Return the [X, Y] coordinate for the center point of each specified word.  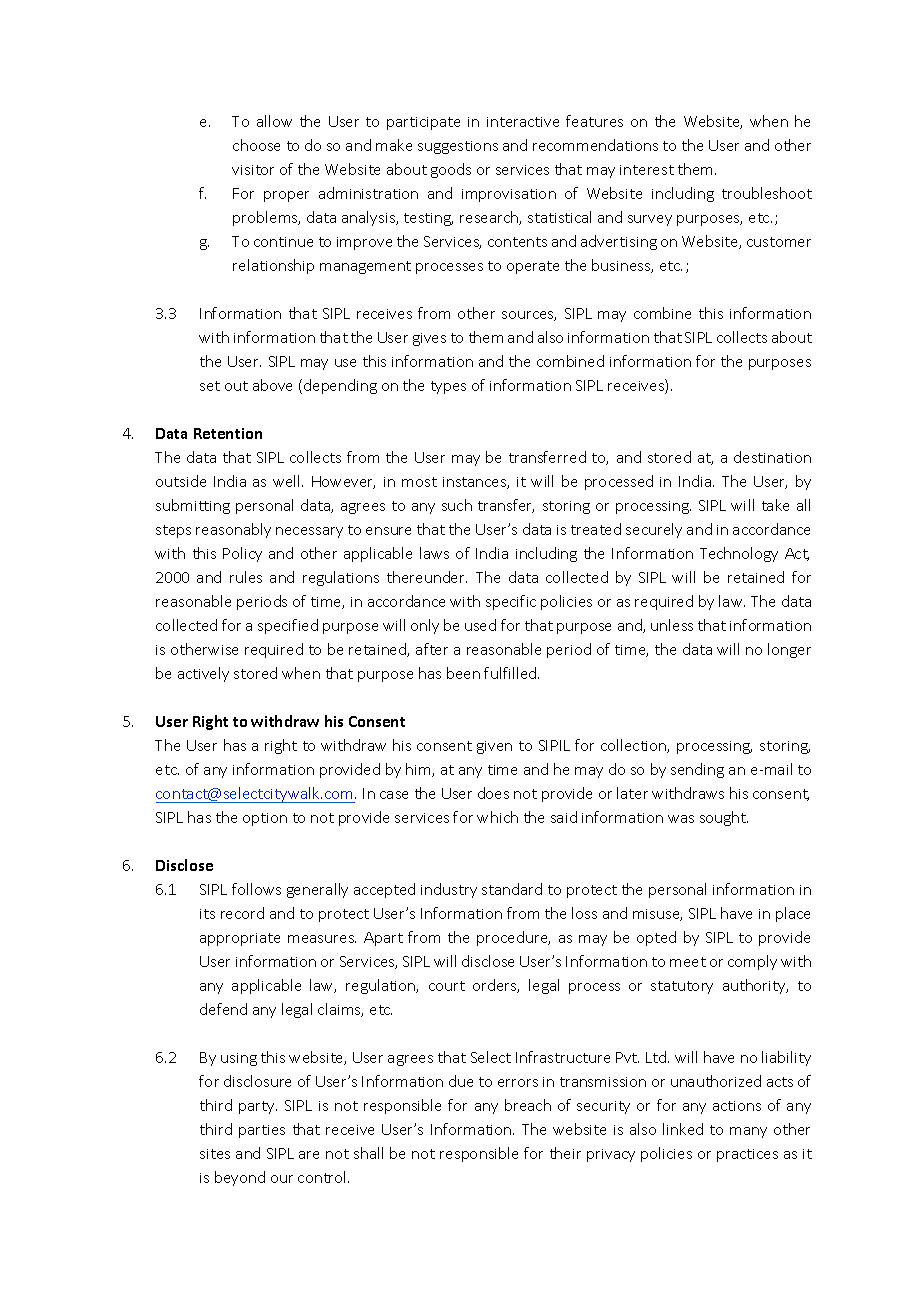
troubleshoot [767, 193]
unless [672, 625]
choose [256, 145]
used [480, 625]
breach [528, 1105]
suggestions [458, 147]
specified [288, 626]
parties [262, 1131]
